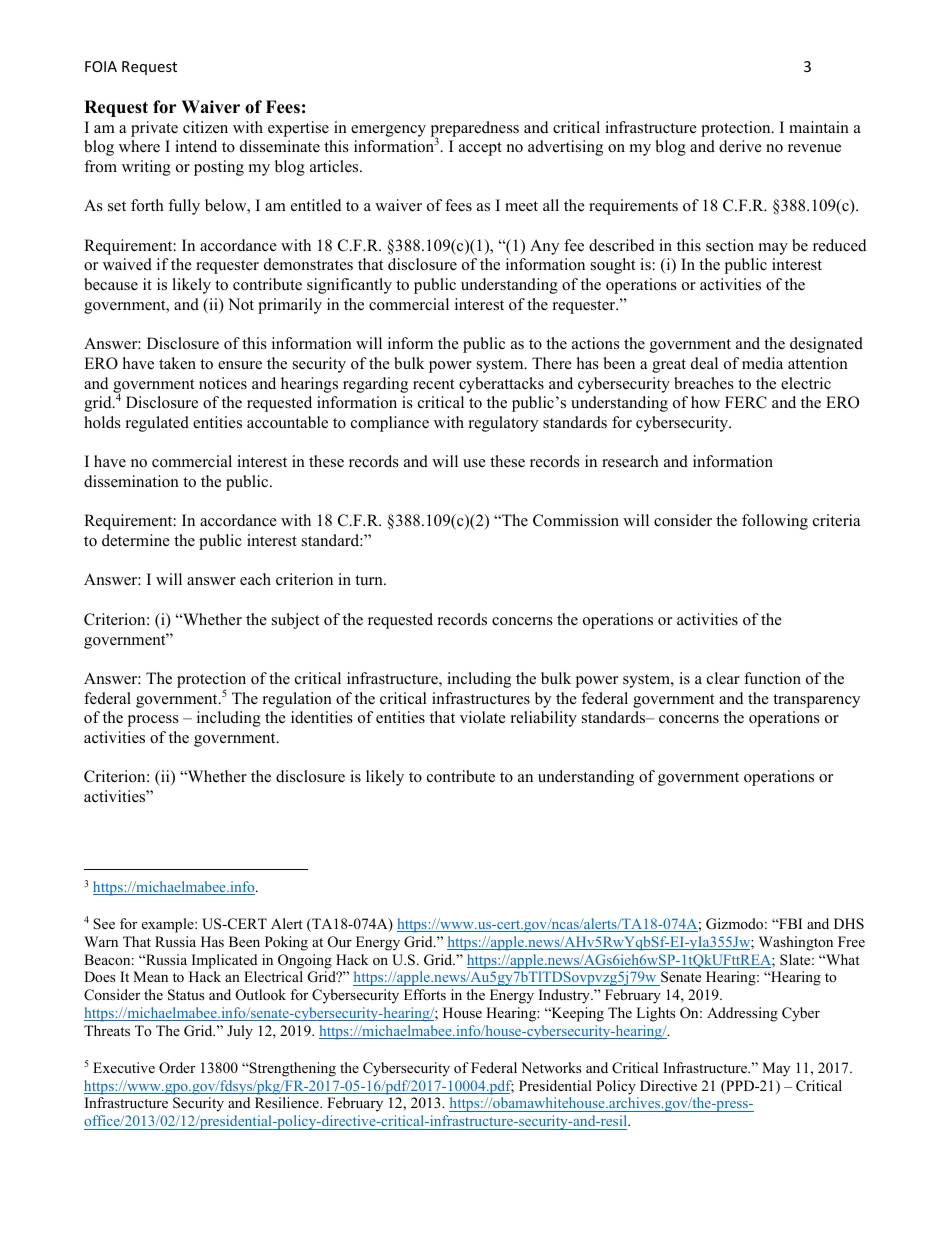 This screenshot has height=1233, width=952. What do you see at coordinates (742, 1014) in the screenshot?
I see `Addressing` at bounding box center [742, 1014].
